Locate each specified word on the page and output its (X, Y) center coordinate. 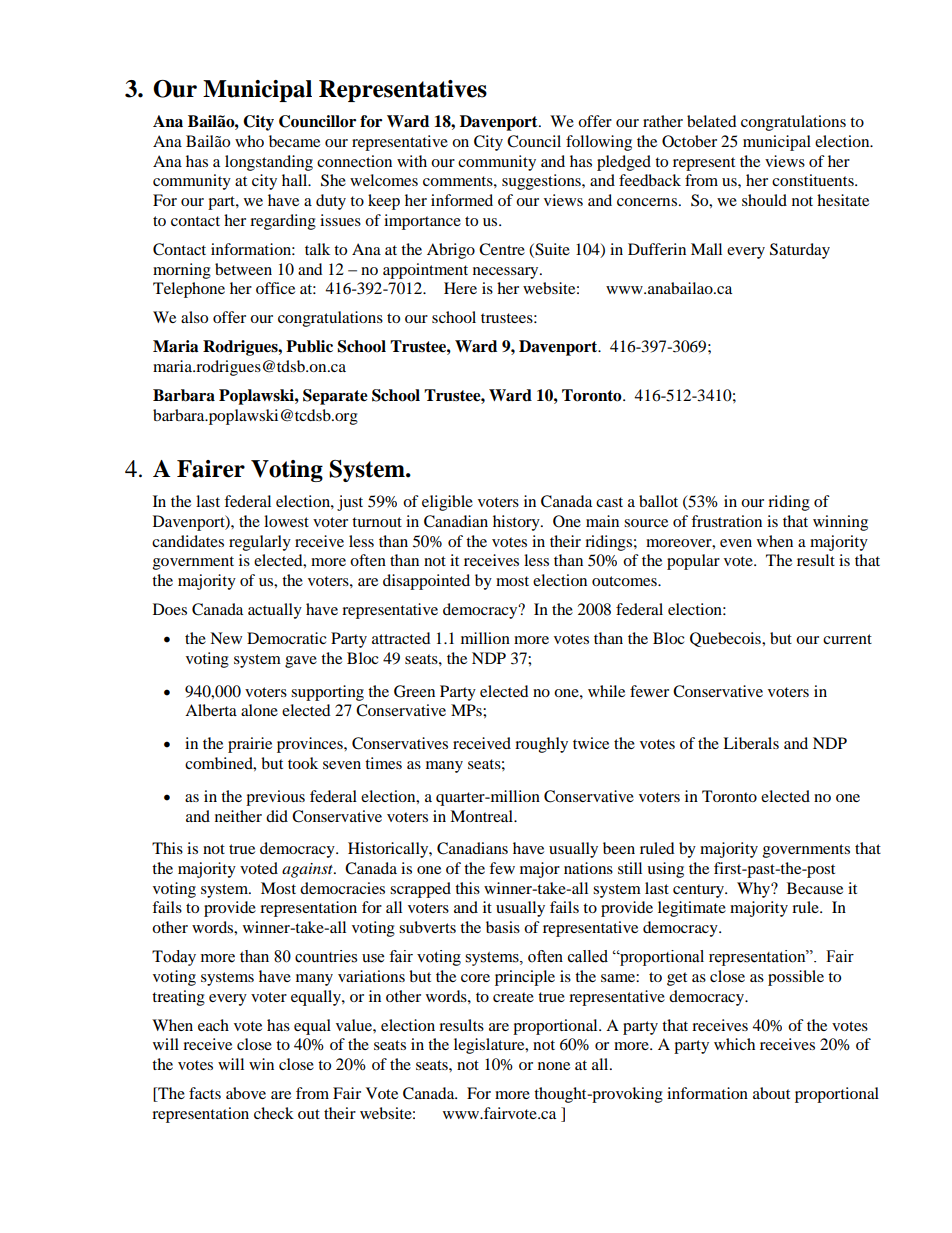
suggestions (542, 182)
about (771, 1093)
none (554, 1066)
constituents (814, 180)
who (249, 141)
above (246, 1093)
